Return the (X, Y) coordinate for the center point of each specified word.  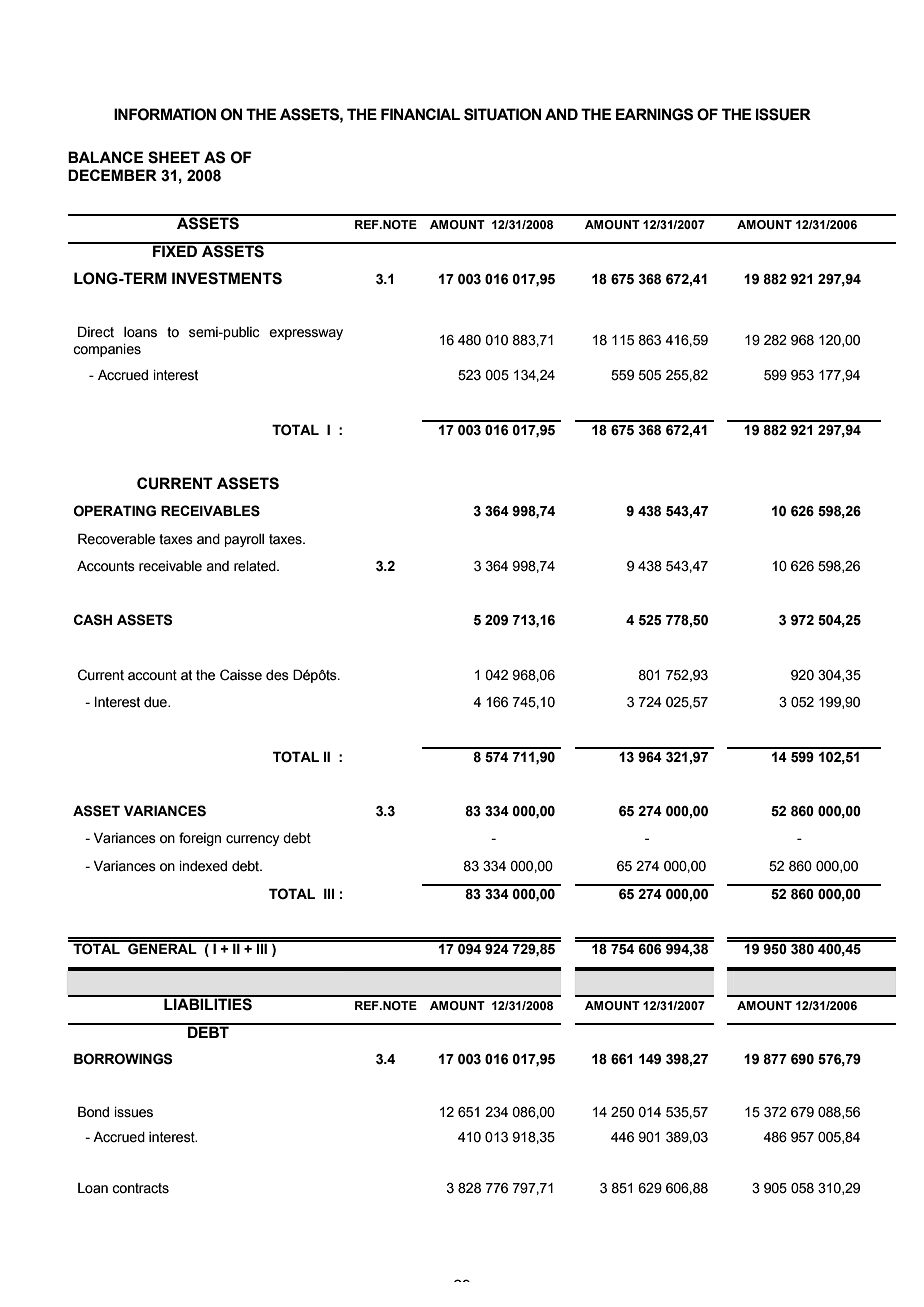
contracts (140, 1188)
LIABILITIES (208, 1003)
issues (134, 1112)
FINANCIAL (420, 114)
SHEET (174, 157)
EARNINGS (654, 114)
